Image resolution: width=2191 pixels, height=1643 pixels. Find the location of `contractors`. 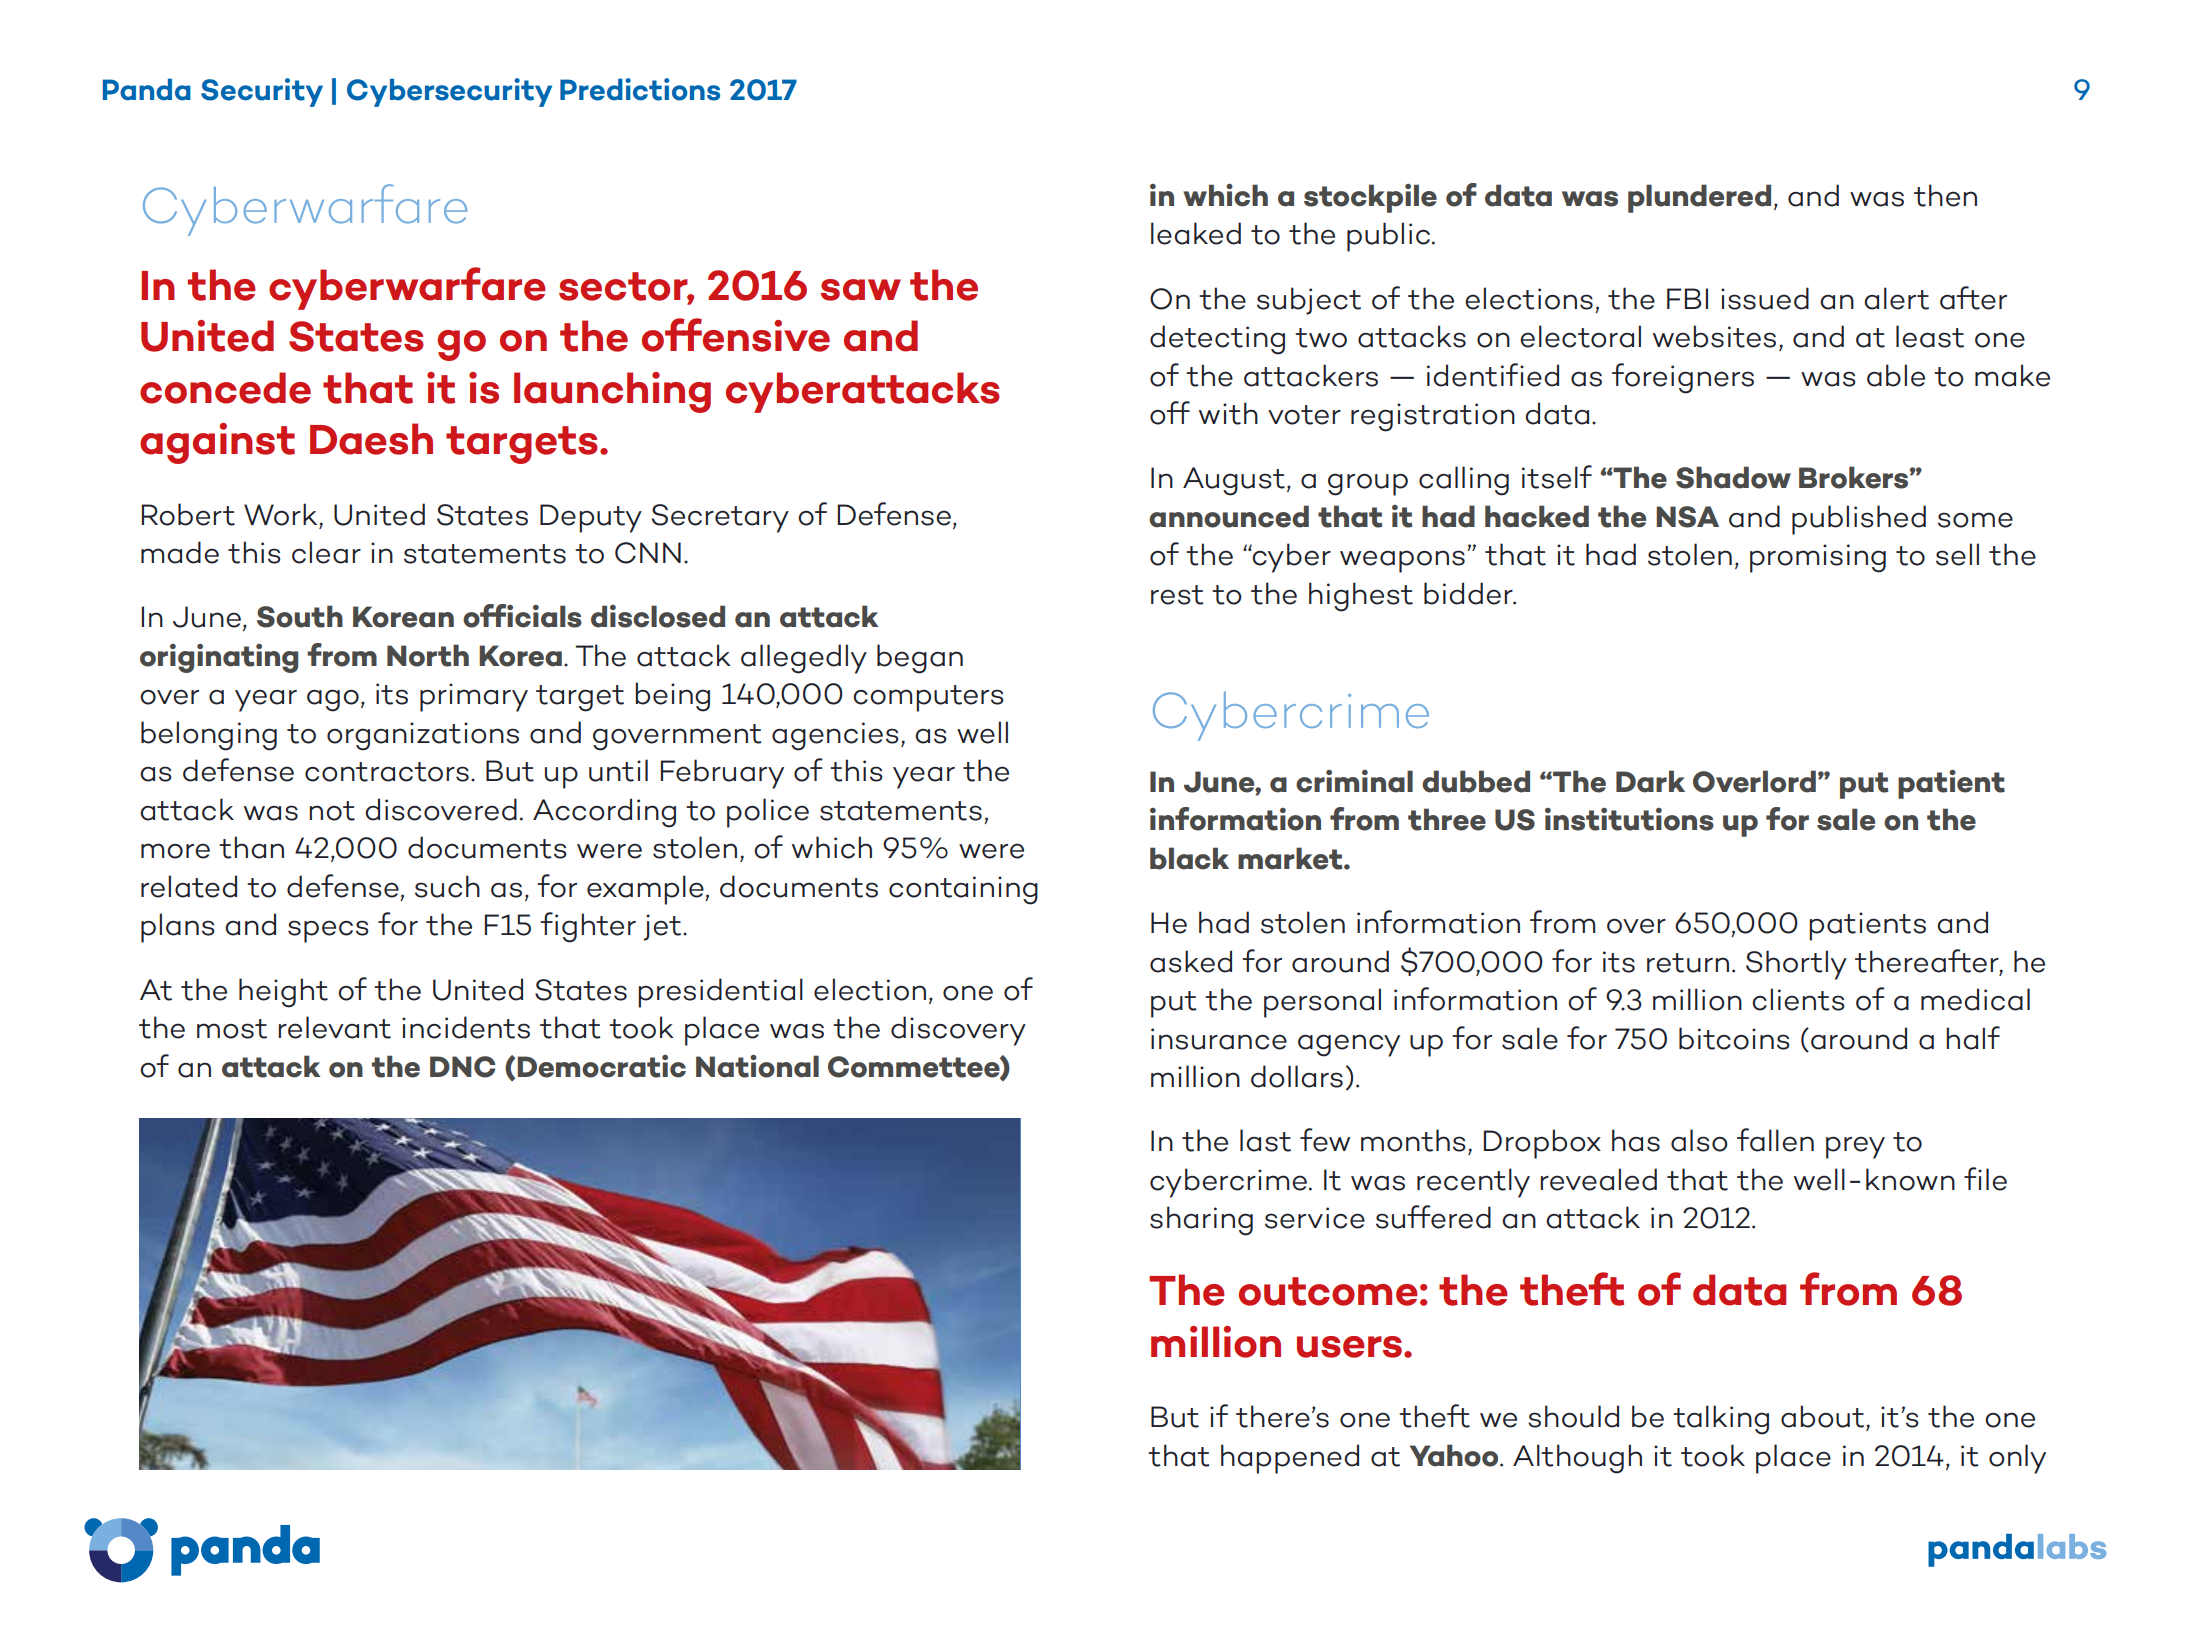

contractors is located at coordinates (387, 772).
